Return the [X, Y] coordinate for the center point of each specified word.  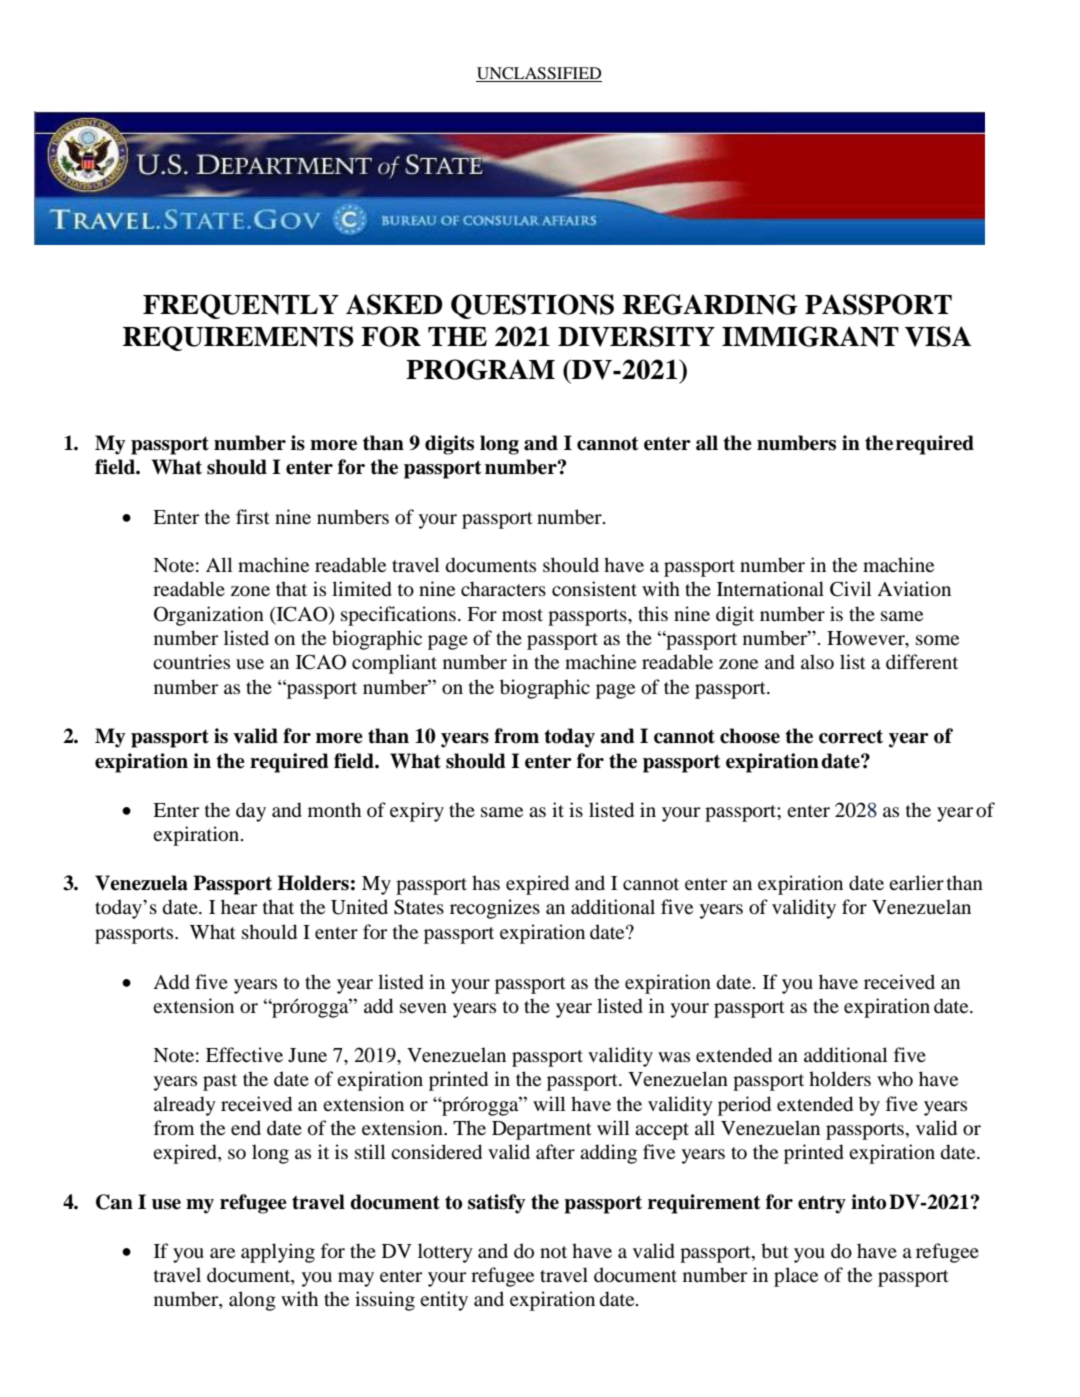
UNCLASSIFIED [539, 74]
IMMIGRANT [810, 336]
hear [239, 906]
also [817, 662]
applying [278, 1253]
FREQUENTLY [241, 306]
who [895, 1079]
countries [191, 662]
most [522, 615]
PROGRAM [480, 369]
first [253, 516]
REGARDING [710, 304]
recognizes [495, 909]
